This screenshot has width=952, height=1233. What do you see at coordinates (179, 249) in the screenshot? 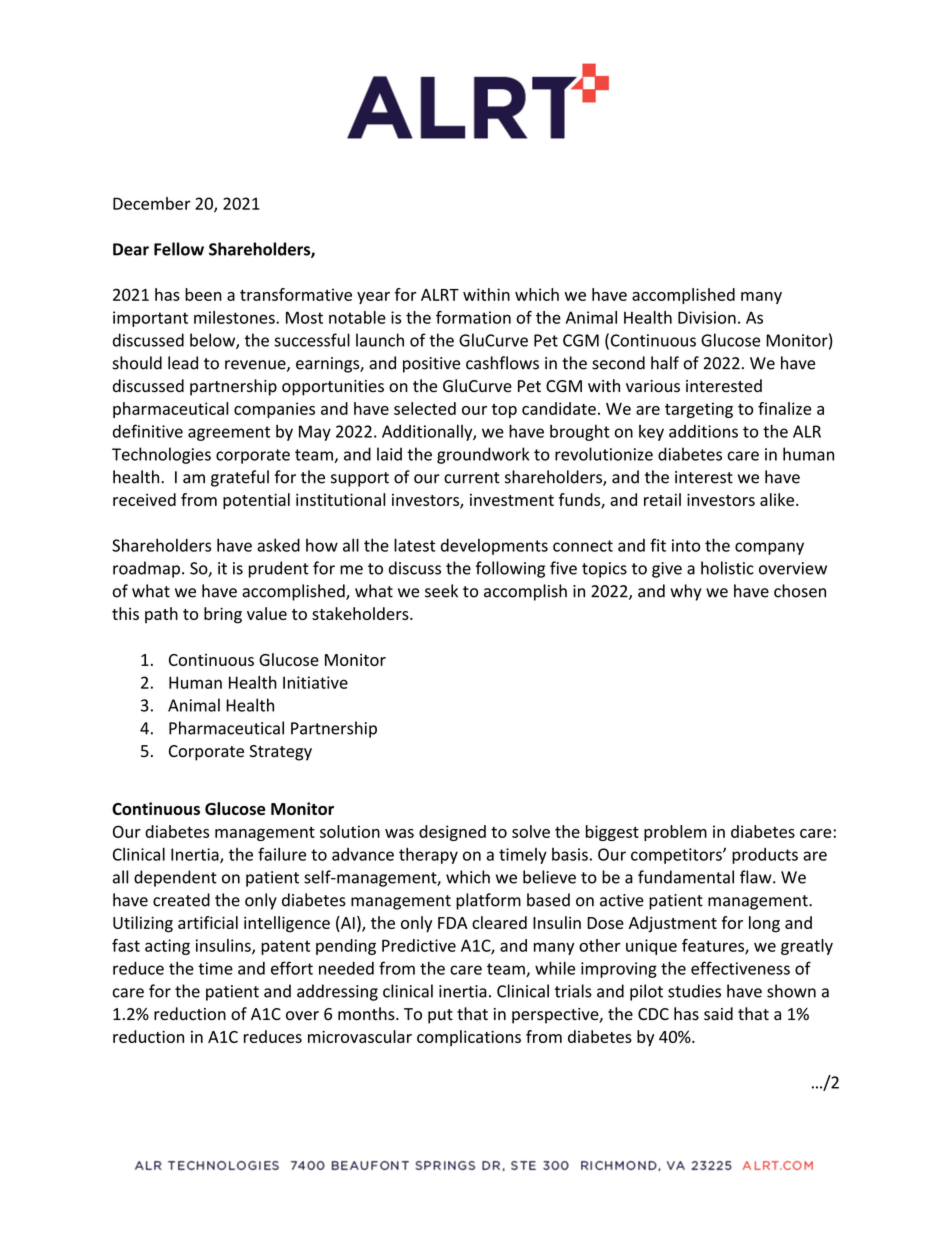
I see `Fellow` at bounding box center [179, 249].
